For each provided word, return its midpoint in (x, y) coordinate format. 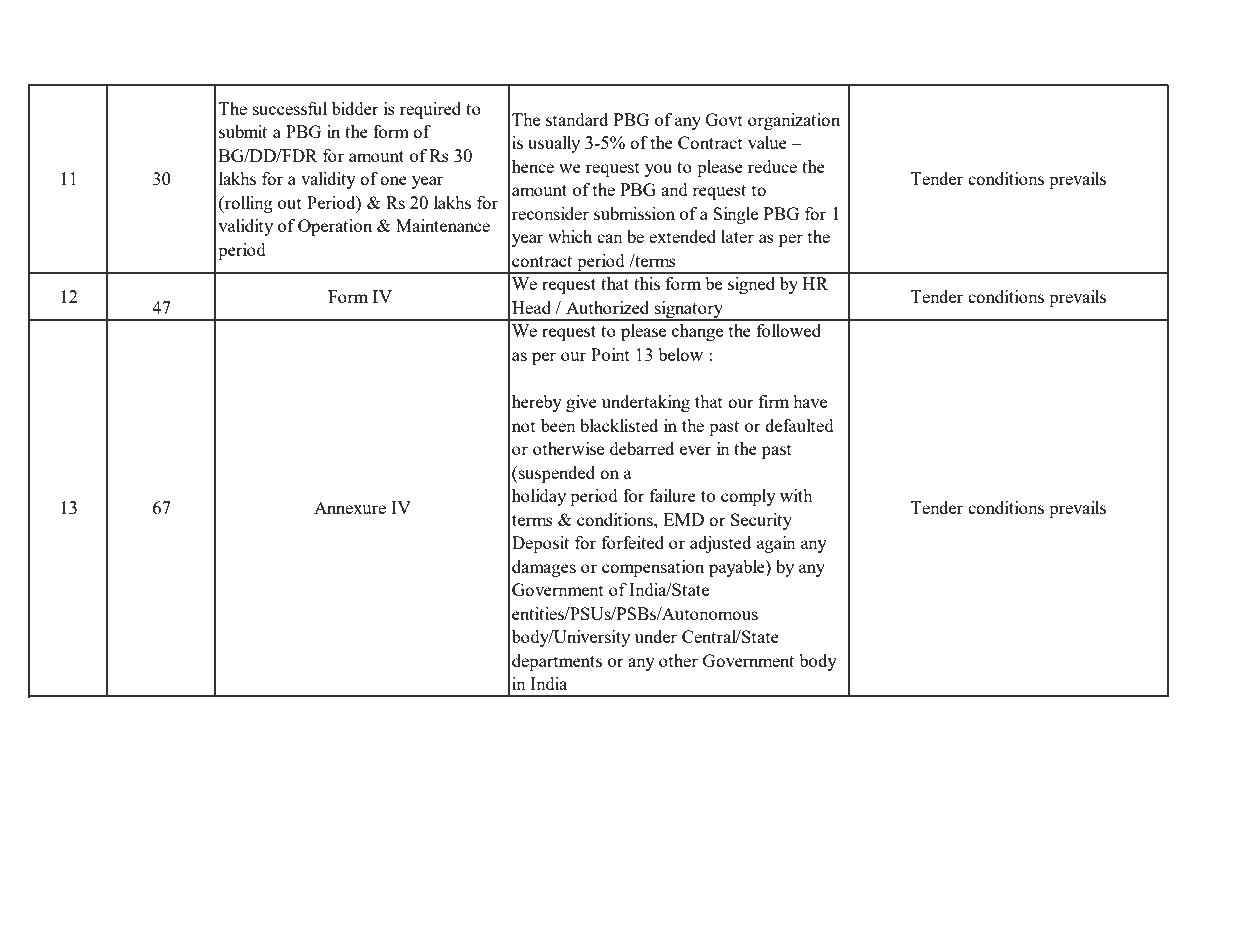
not (524, 426)
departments (557, 662)
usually (554, 144)
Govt (724, 119)
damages (544, 568)
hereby (537, 403)
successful (290, 108)
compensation (653, 568)
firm (774, 401)
